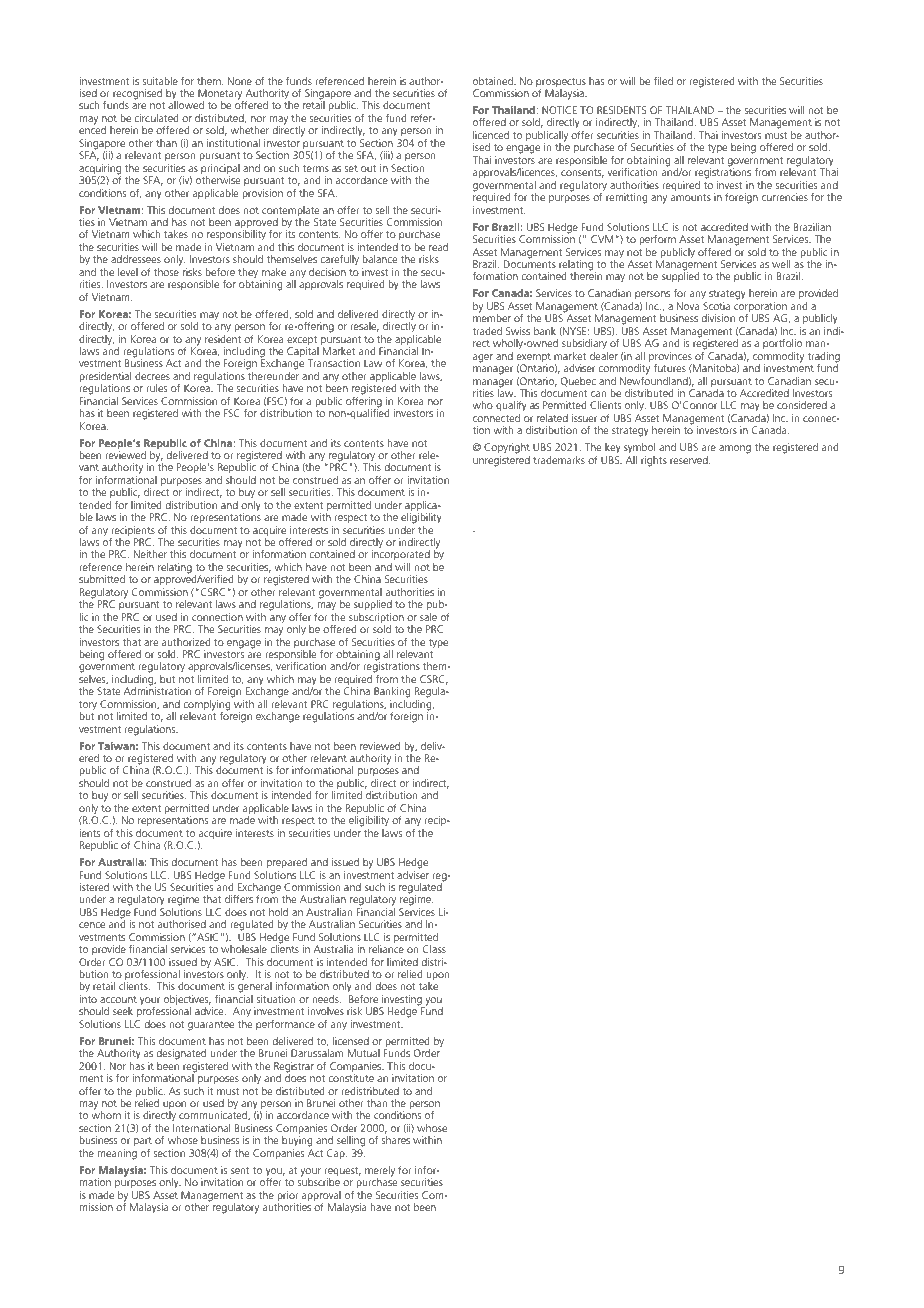  Describe the element at coordinates (143, 1143) in the screenshot. I see `part` at that location.
